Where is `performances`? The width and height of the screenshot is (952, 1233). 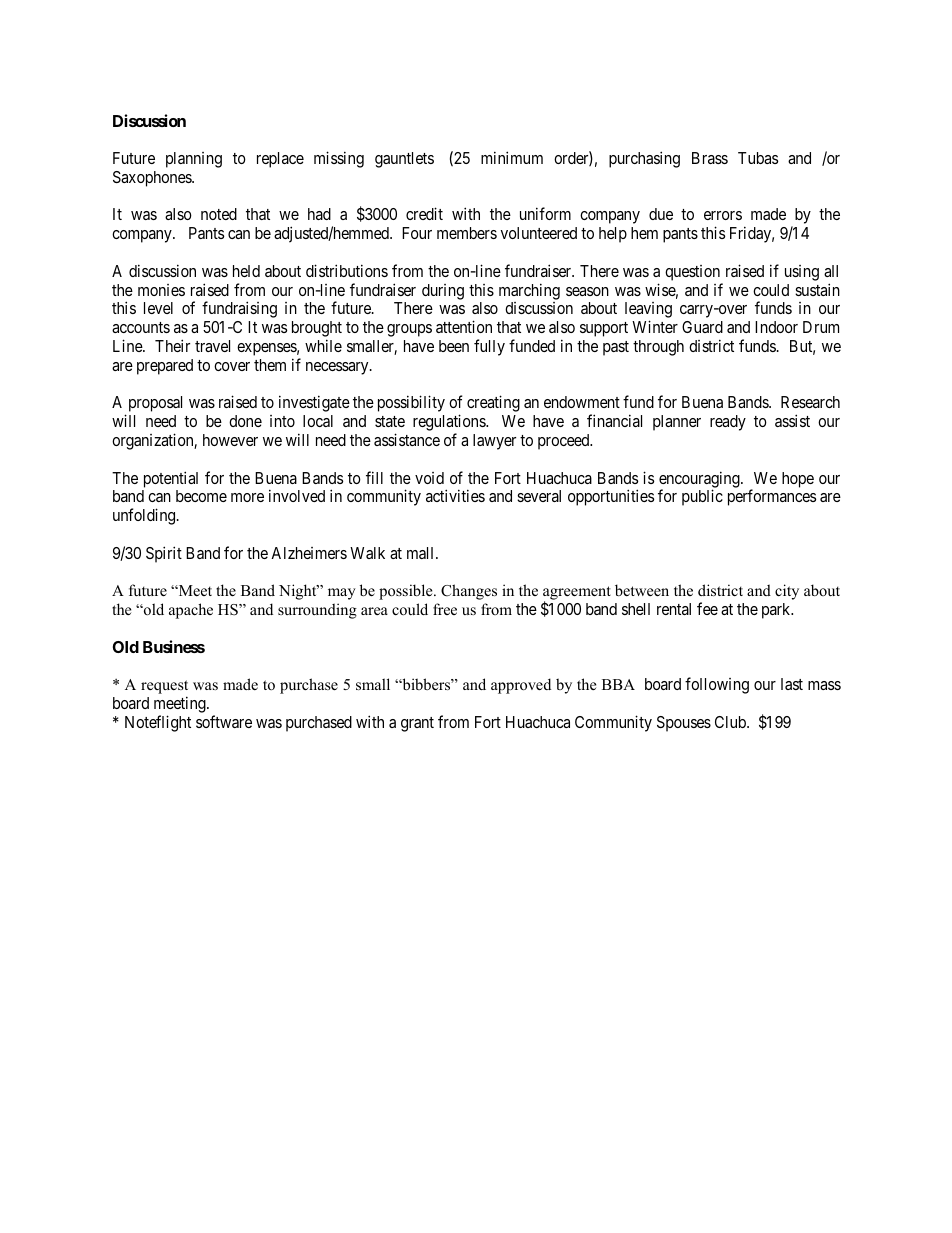 performances is located at coordinates (772, 497).
